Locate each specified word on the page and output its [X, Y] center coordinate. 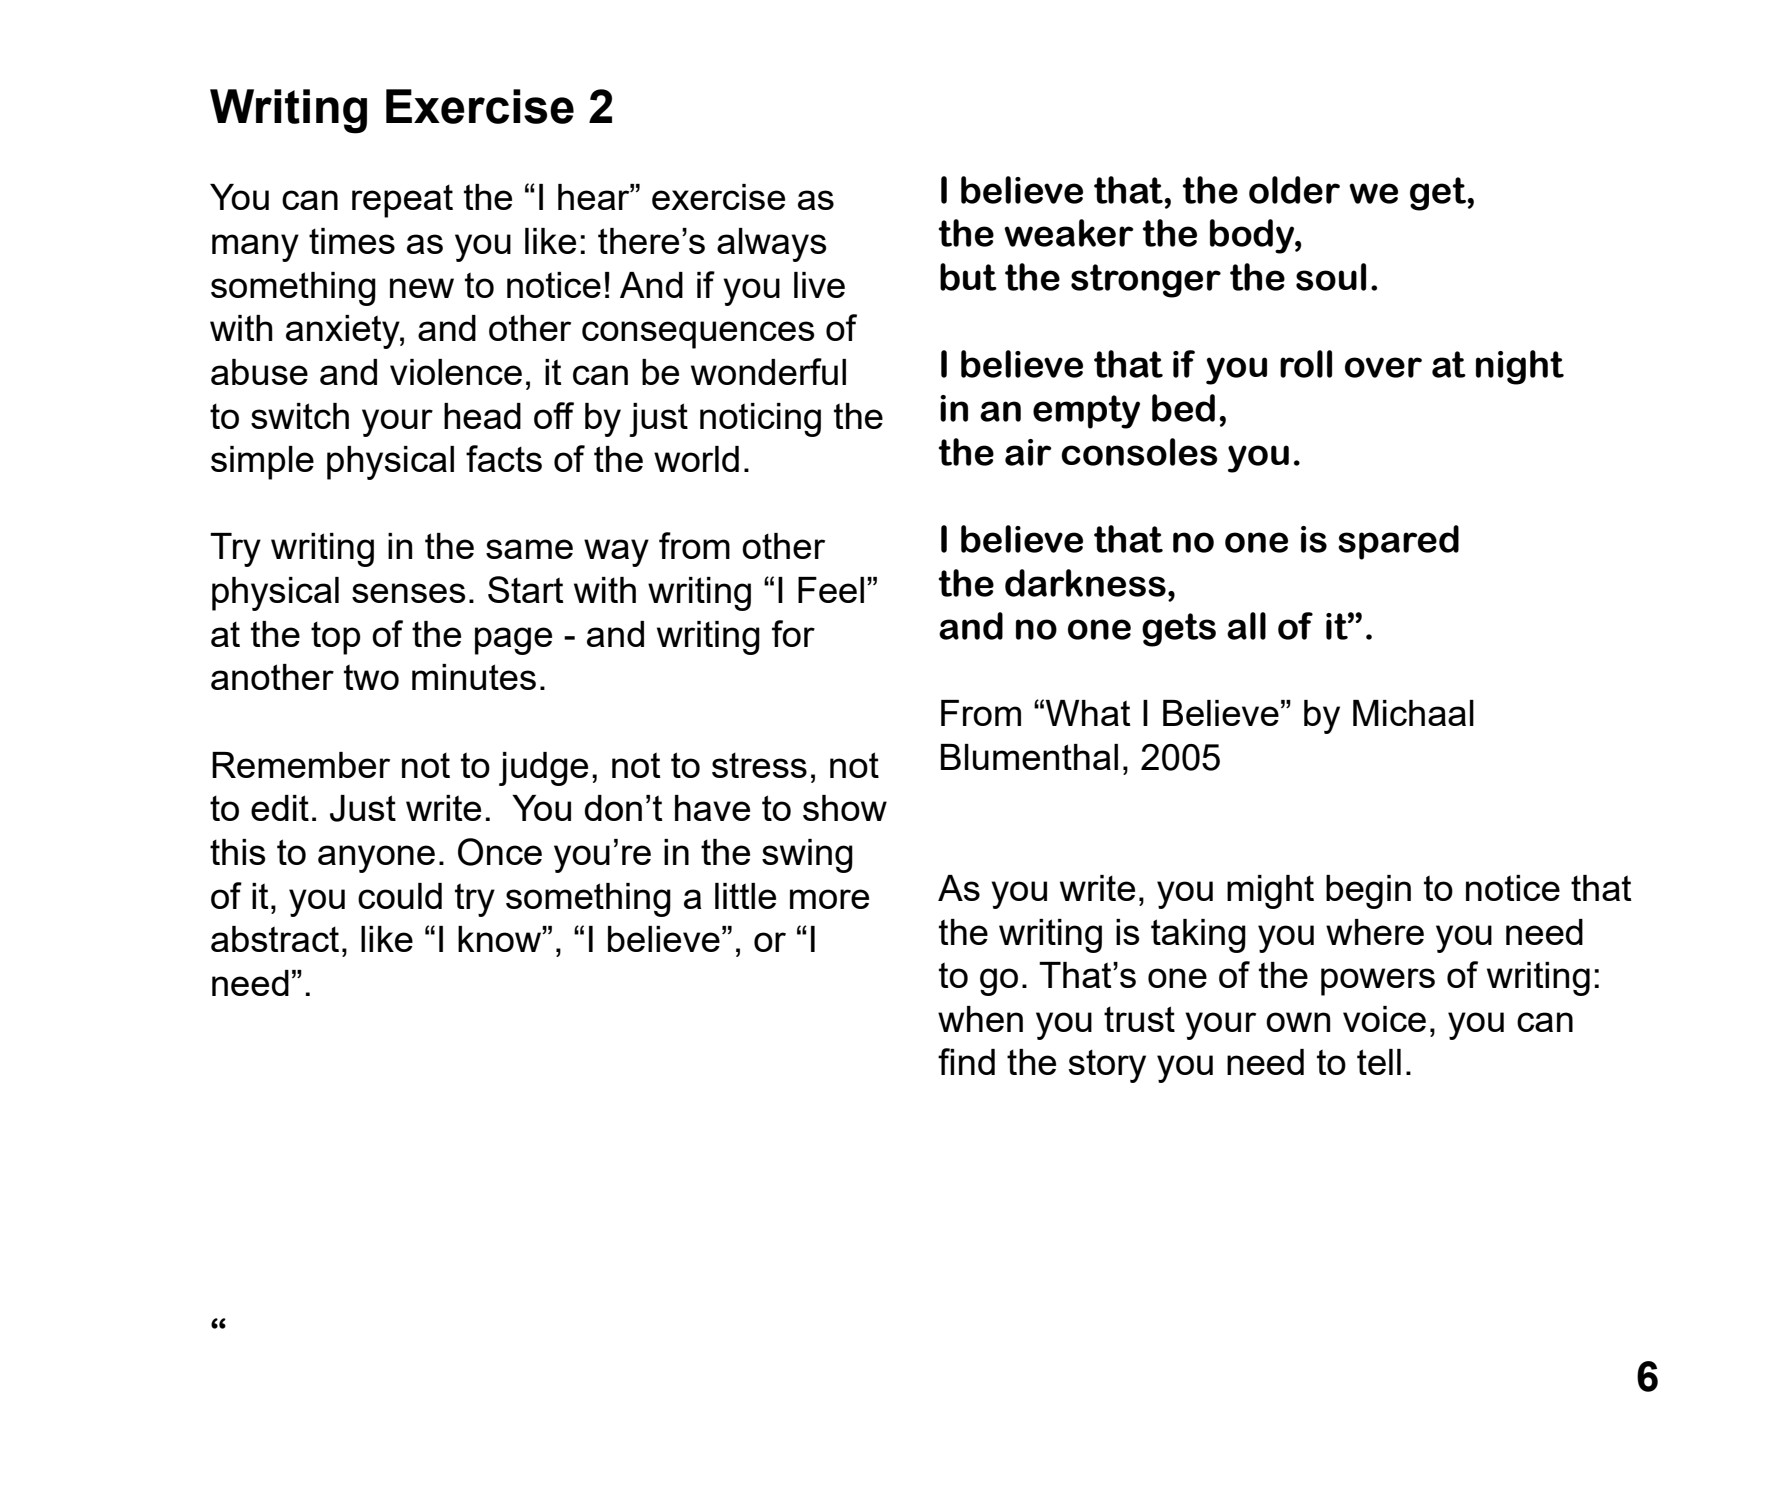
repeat [402, 201]
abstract [275, 939]
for [793, 633]
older [1294, 190]
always [772, 245]
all [1246, 626]
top [336, 638]
